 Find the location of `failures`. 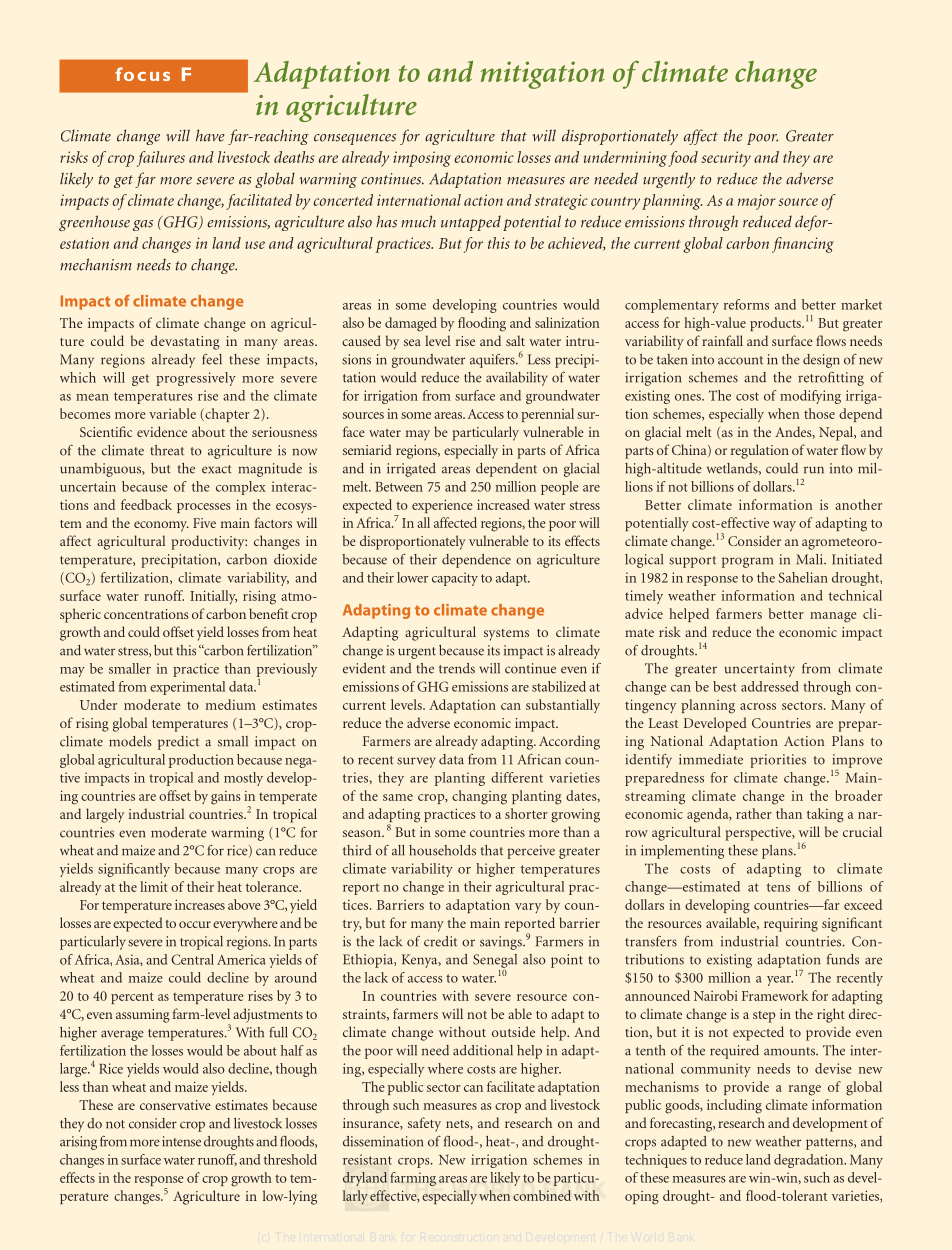

failures is located at coordinates (161, 159).
